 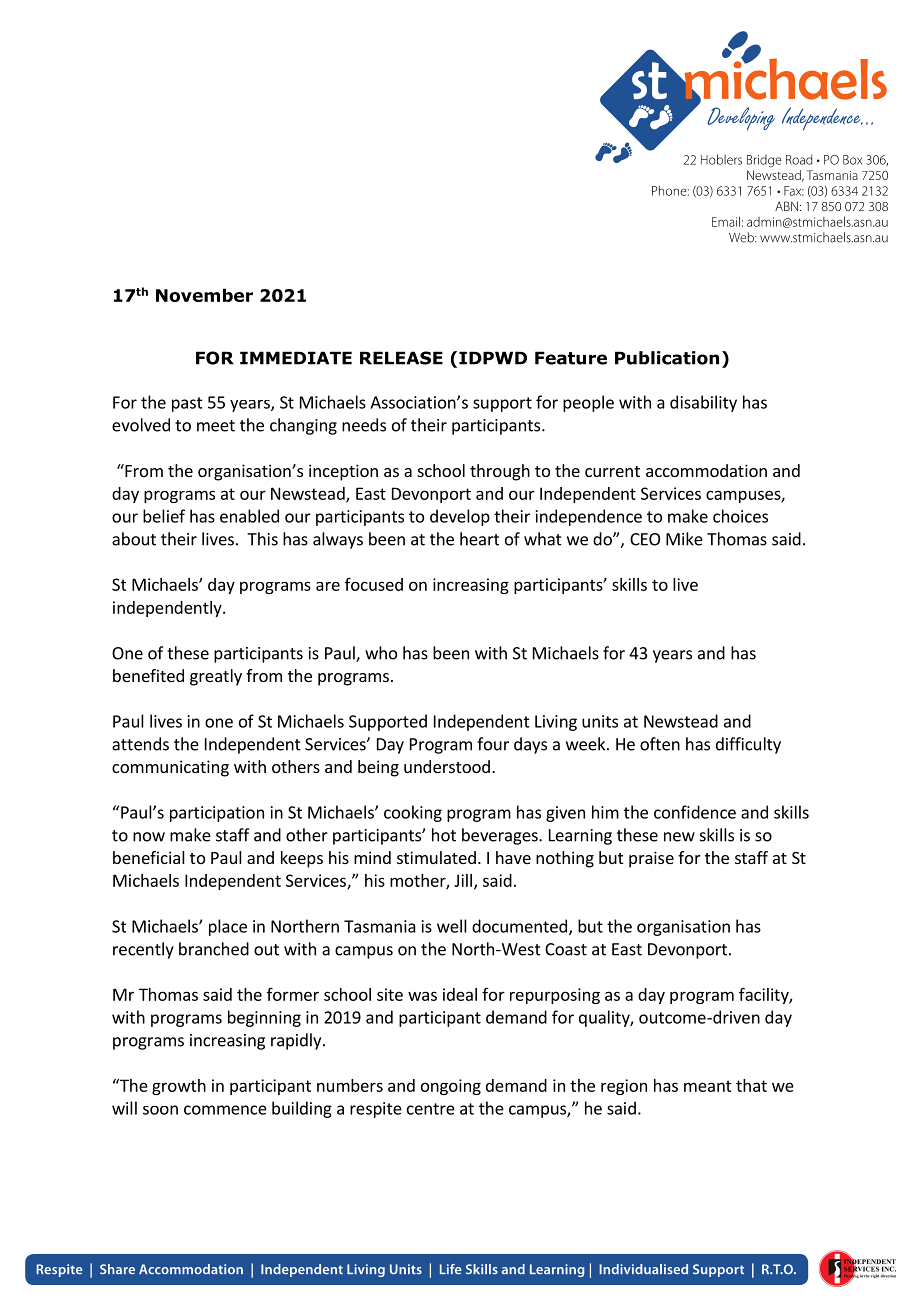 I want to click on often, so click(x=660, y=744).
